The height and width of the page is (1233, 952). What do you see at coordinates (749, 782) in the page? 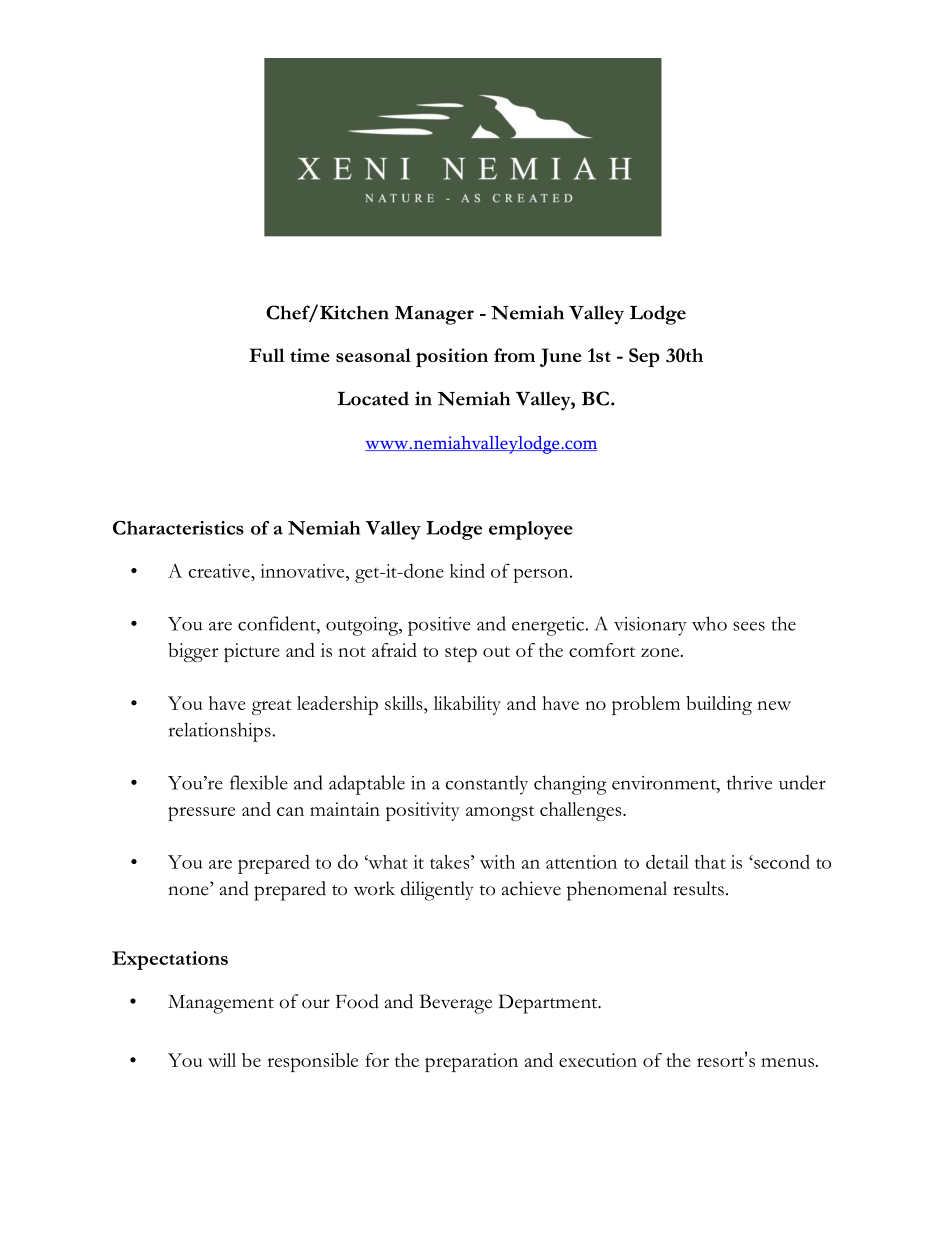
I see `thrive` at bounding box center [749, 782].
